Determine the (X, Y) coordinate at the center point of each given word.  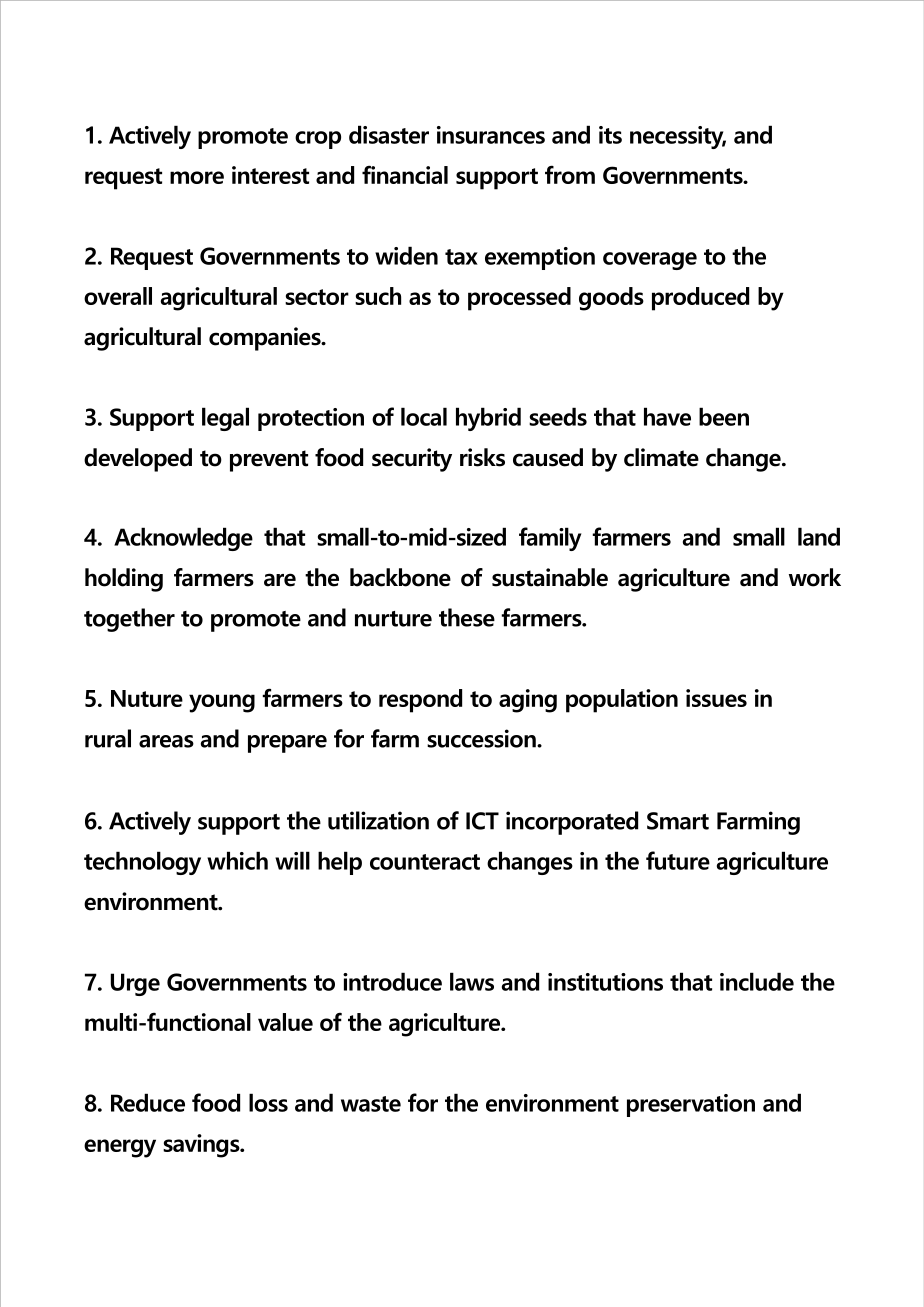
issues (716, 698)
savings (202, 1146)
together (129, 620)
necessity (678, 137)
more (197, 177)
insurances (491, 135)
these (467, 617)
